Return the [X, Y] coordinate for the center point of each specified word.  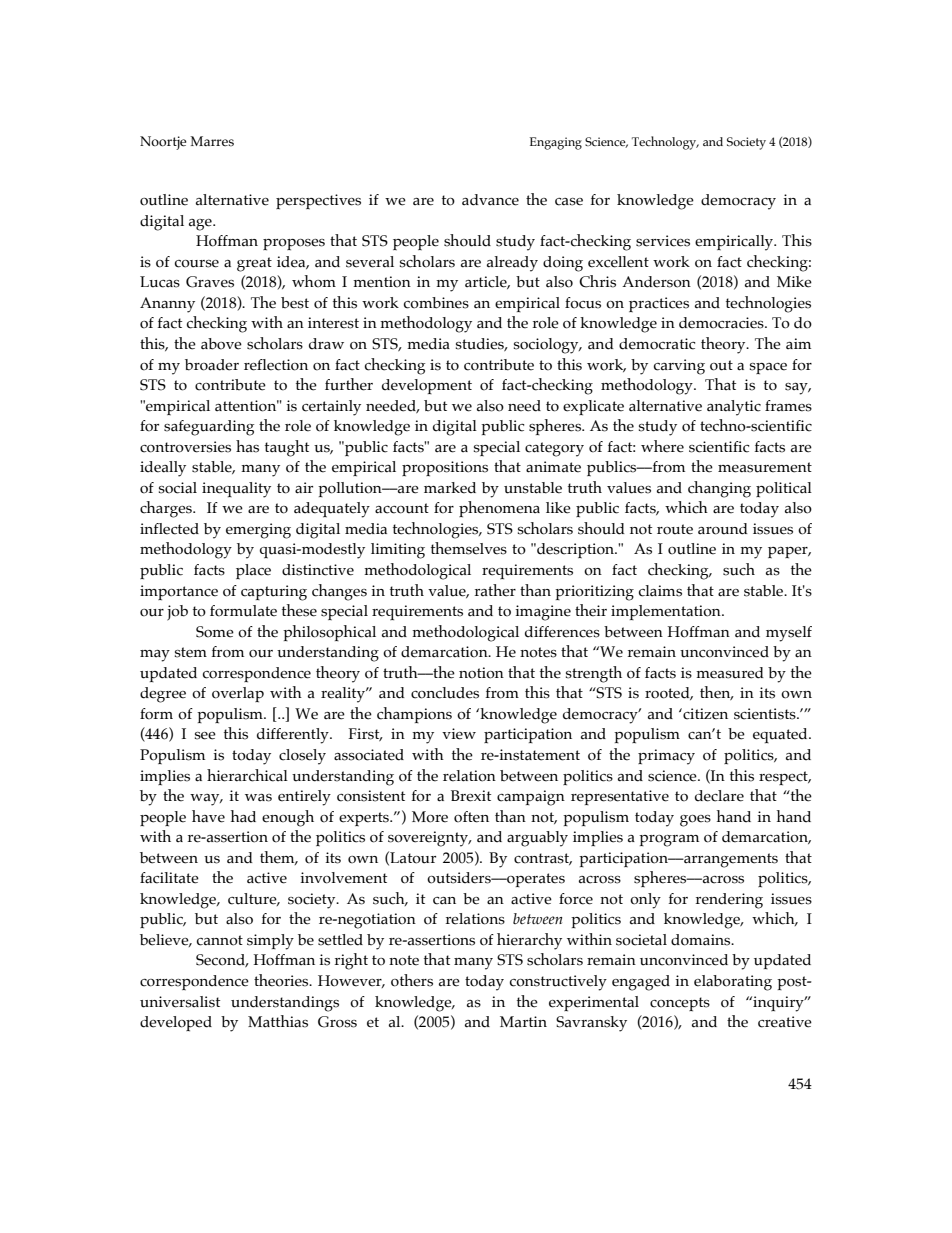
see [205, 736]
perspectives [318, 202]
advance [490, 200]
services [663, 241]
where [662, 446]
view [459, 734]
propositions [445, 469]
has [247, 446]
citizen [704, 714]
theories [282, 980]
